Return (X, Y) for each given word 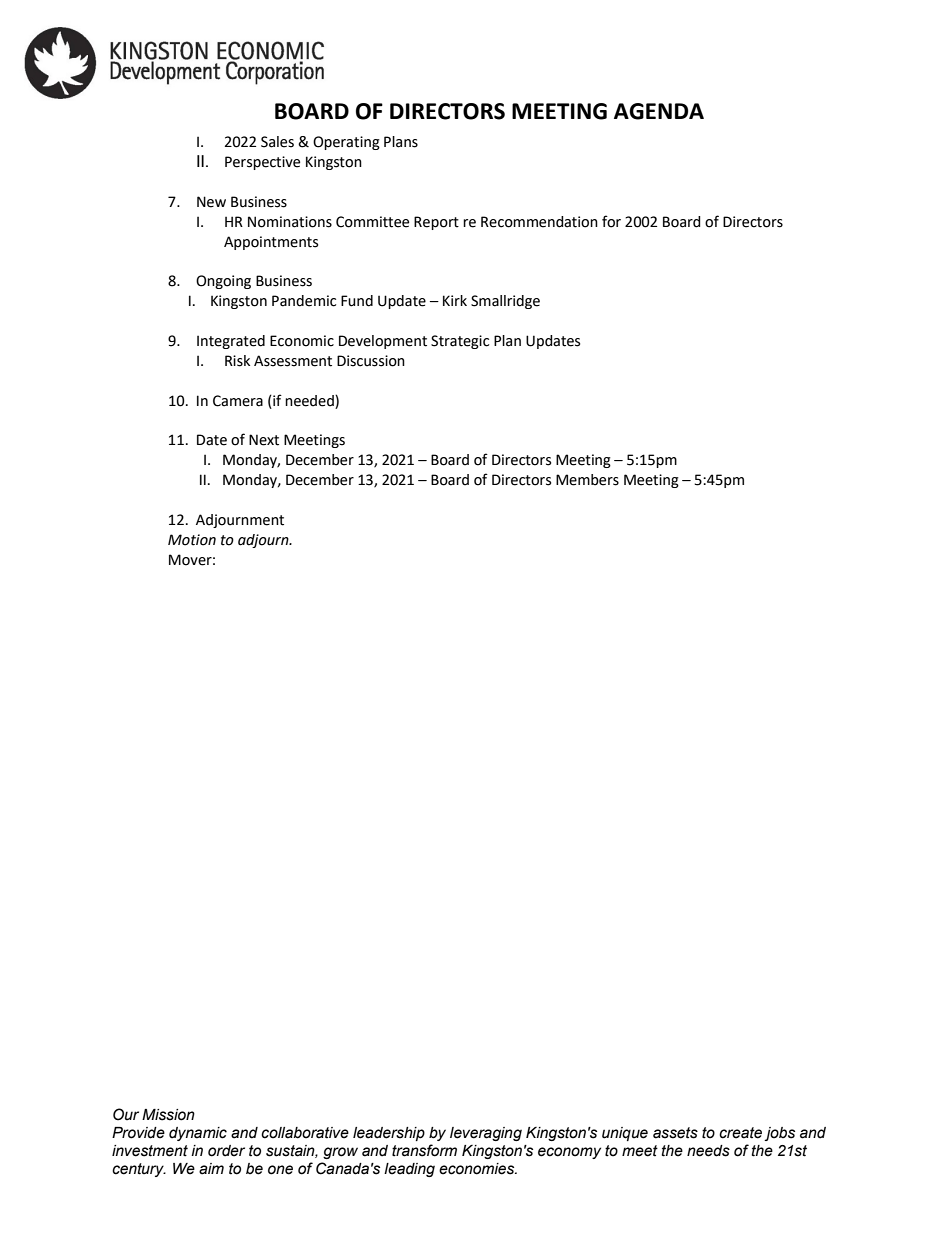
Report (436, 223)
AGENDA (659, 111)
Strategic (460, 342)
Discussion (371, 361)
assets (675, 1133)
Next (264, 440)
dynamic (198, 1134)
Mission (168, 1115)
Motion (192, 540)
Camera (238, 401)
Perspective (262, 163)
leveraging (486, 1134)
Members (587, 480)
